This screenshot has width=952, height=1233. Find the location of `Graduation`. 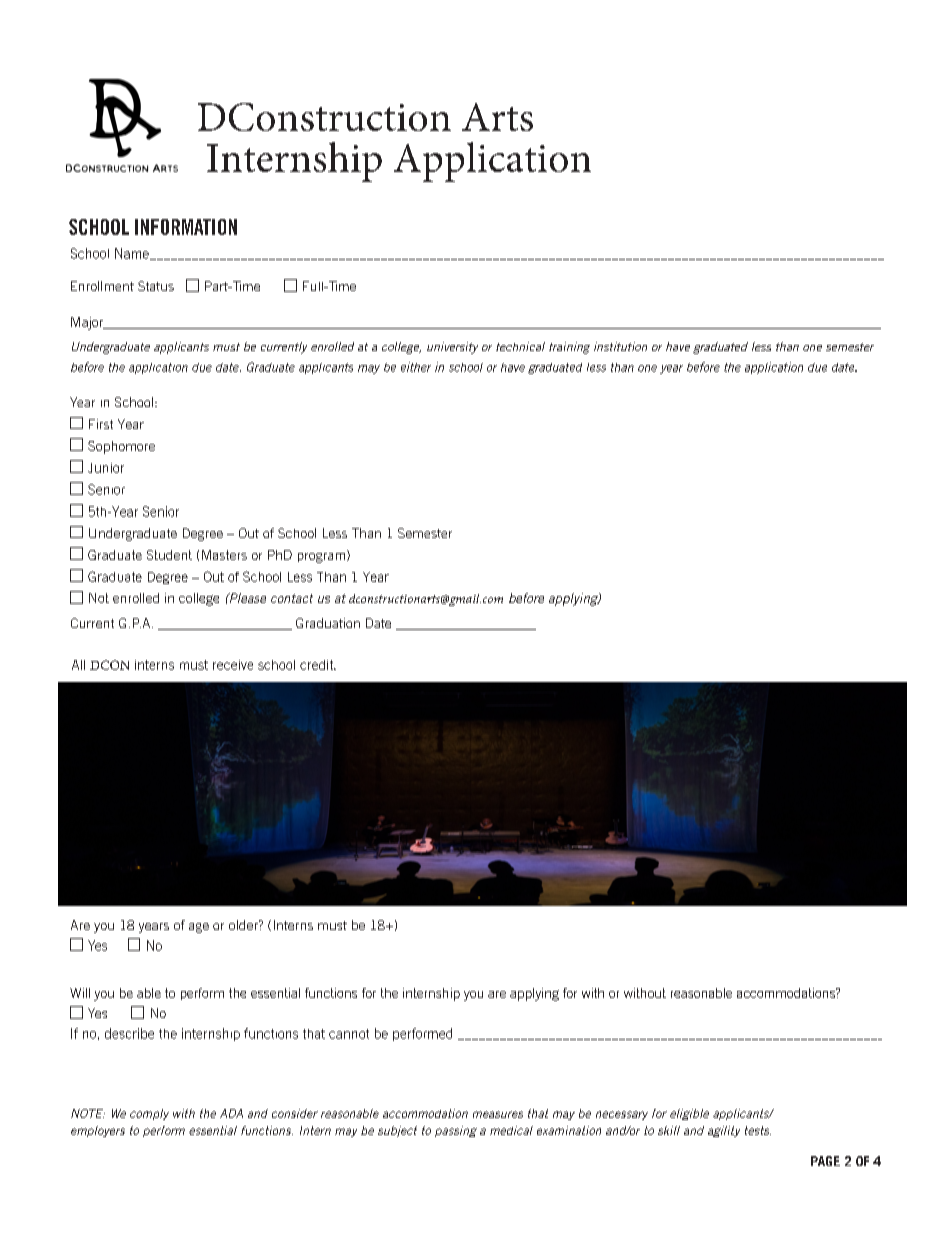

Graduation is located at coordinates (328, 623).
